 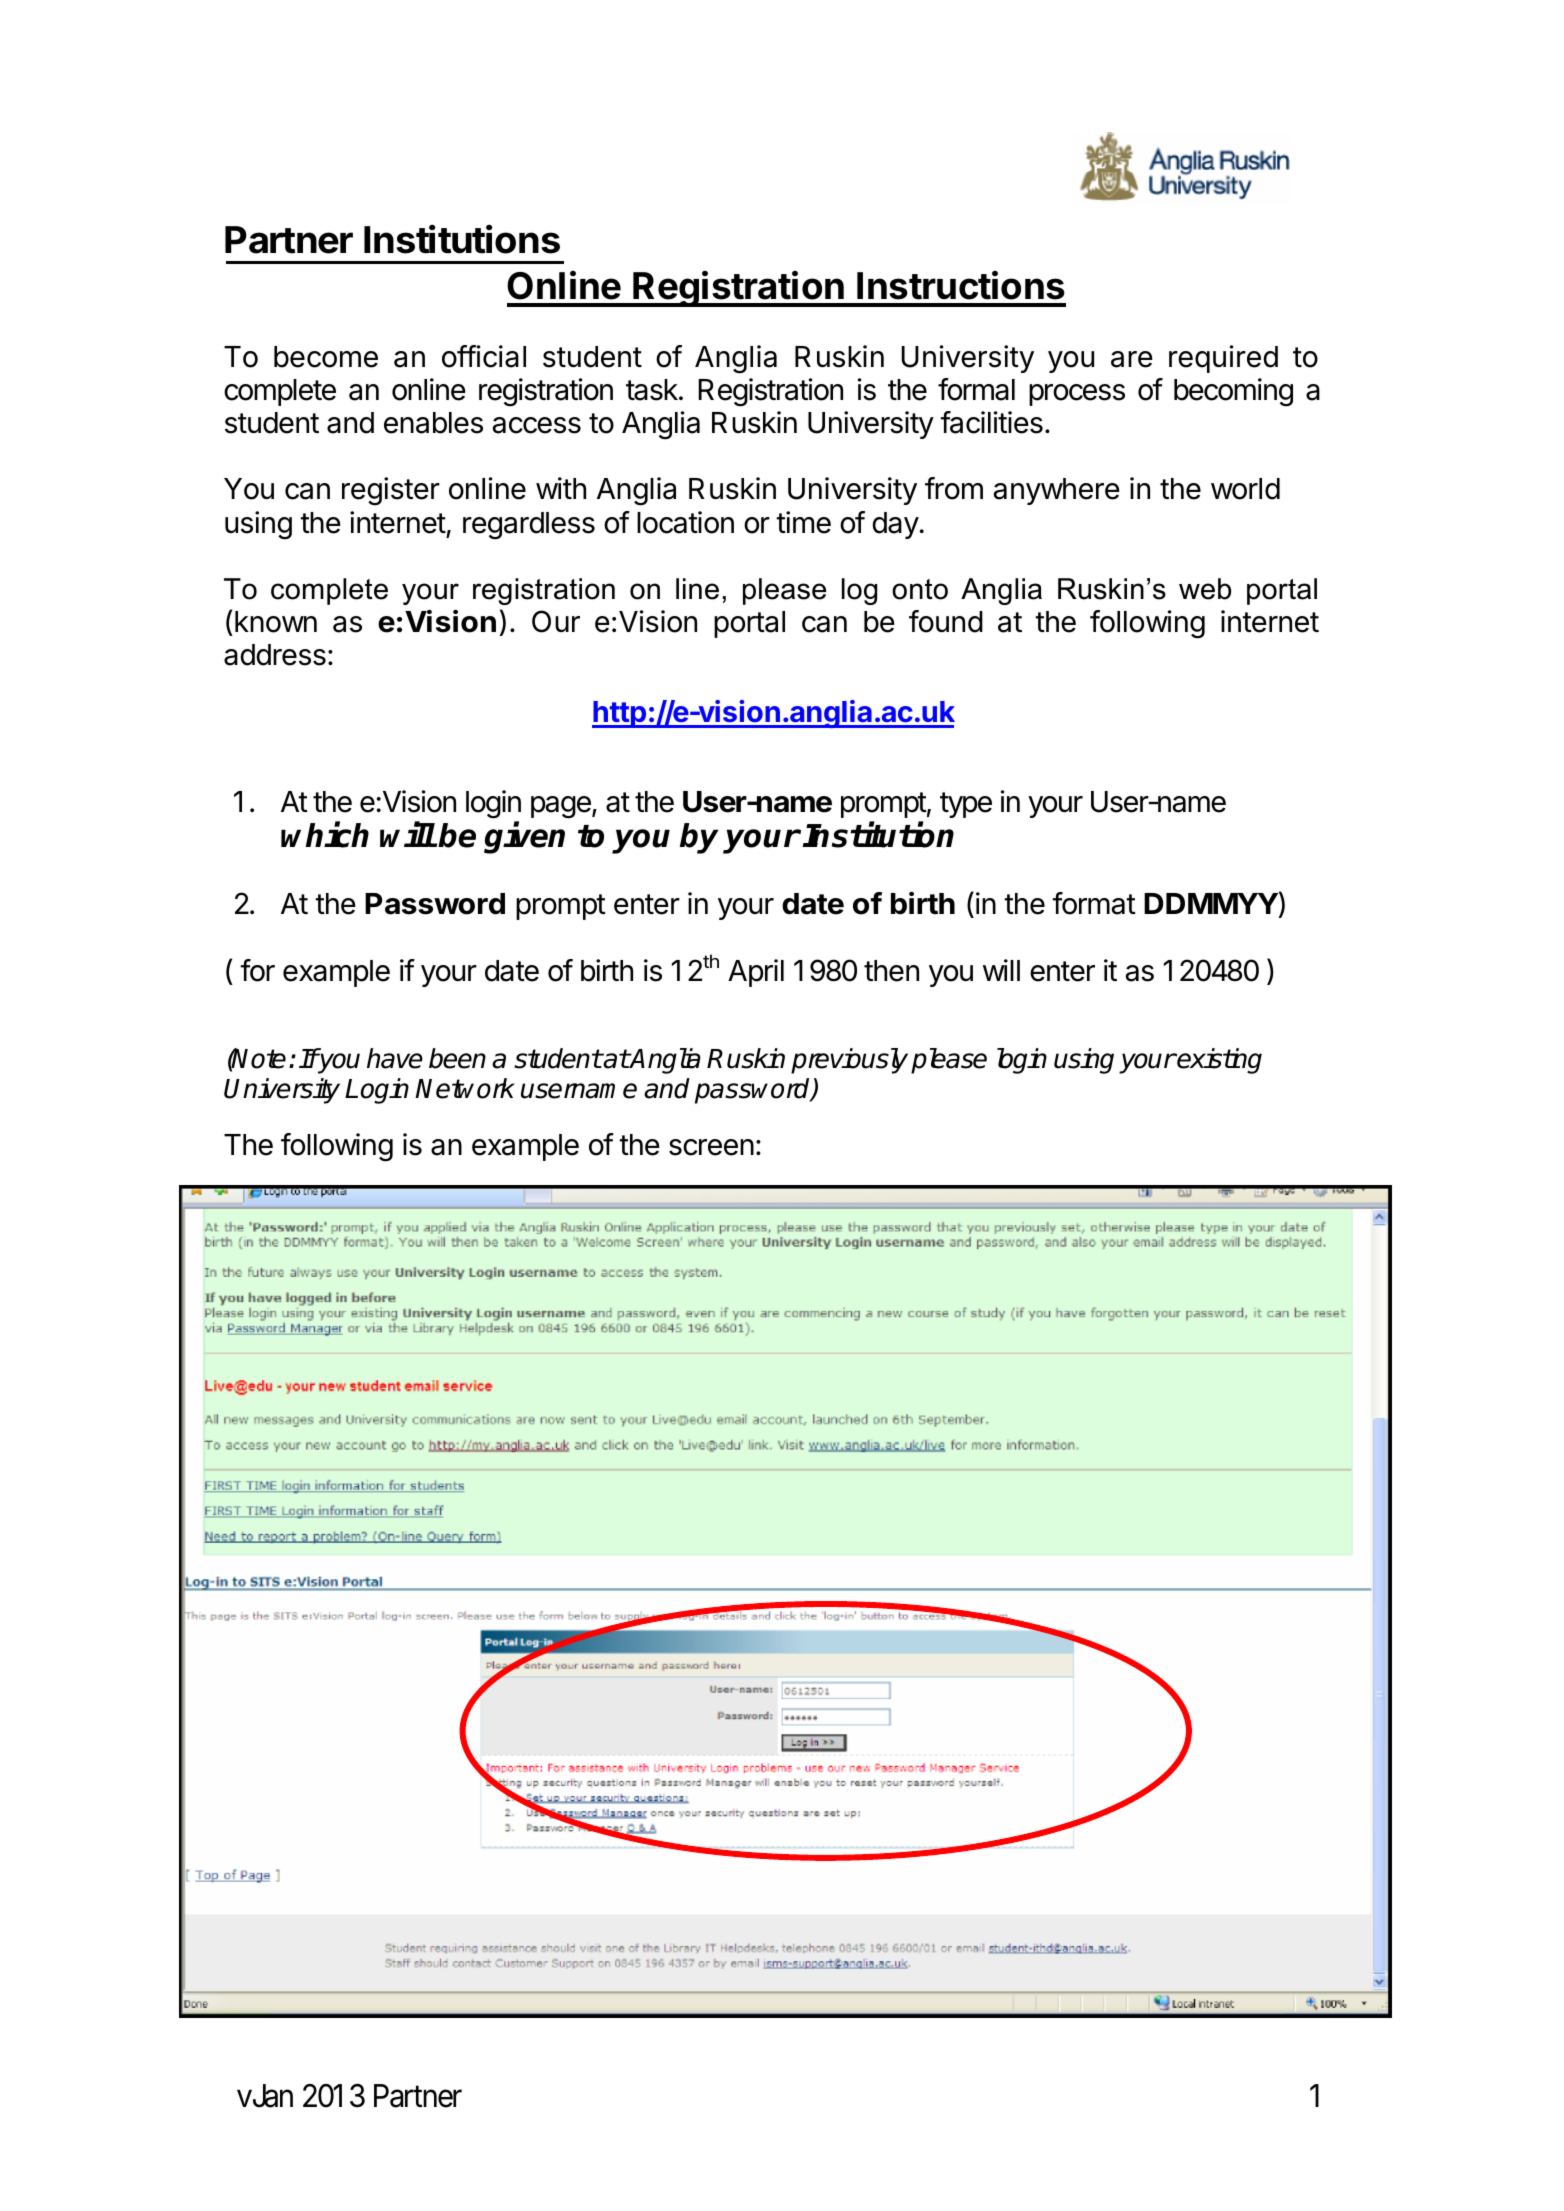 I want to click on anywhere, so click(x=1057, y=491).
